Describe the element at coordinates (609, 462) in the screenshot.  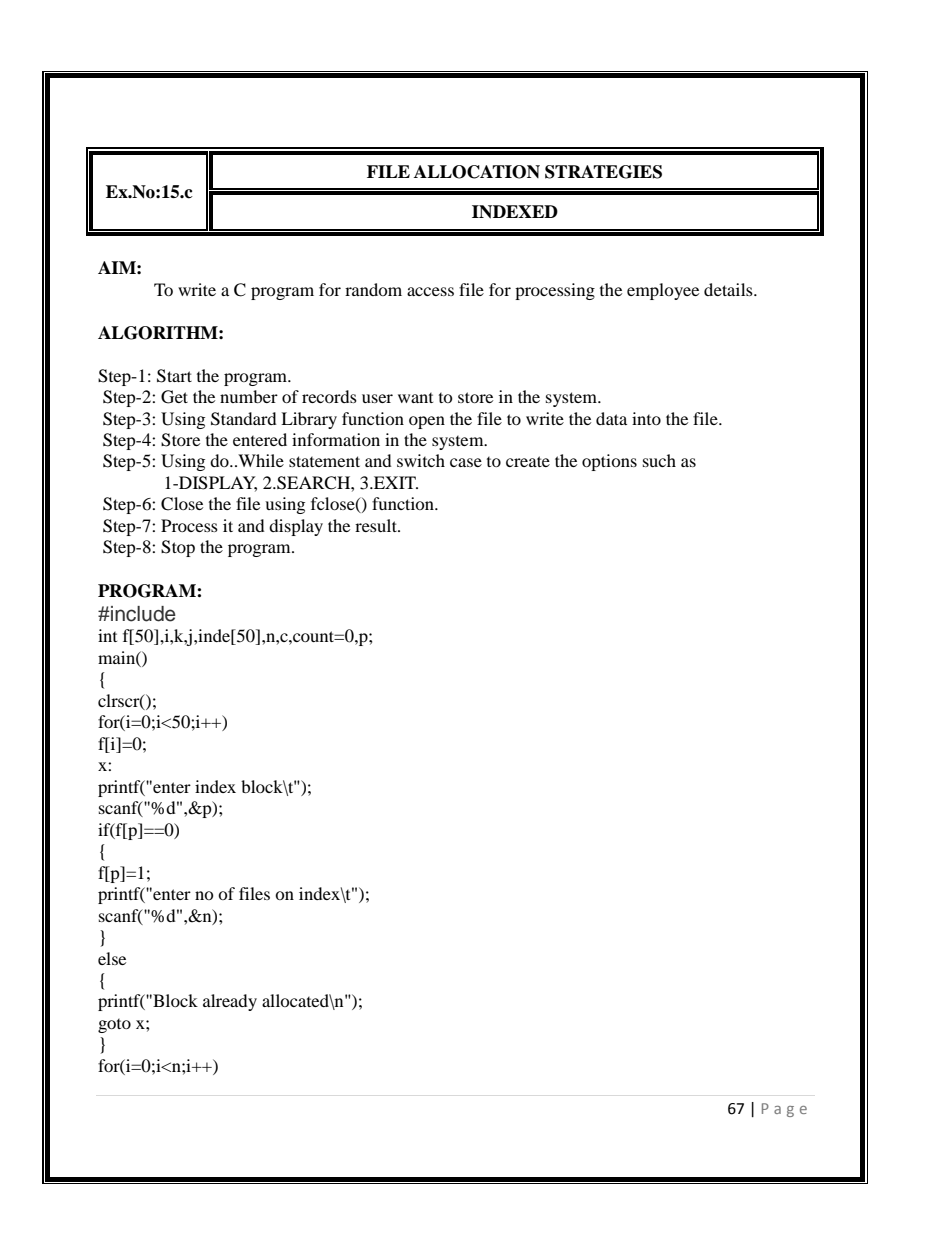
I see `options` at that location.
